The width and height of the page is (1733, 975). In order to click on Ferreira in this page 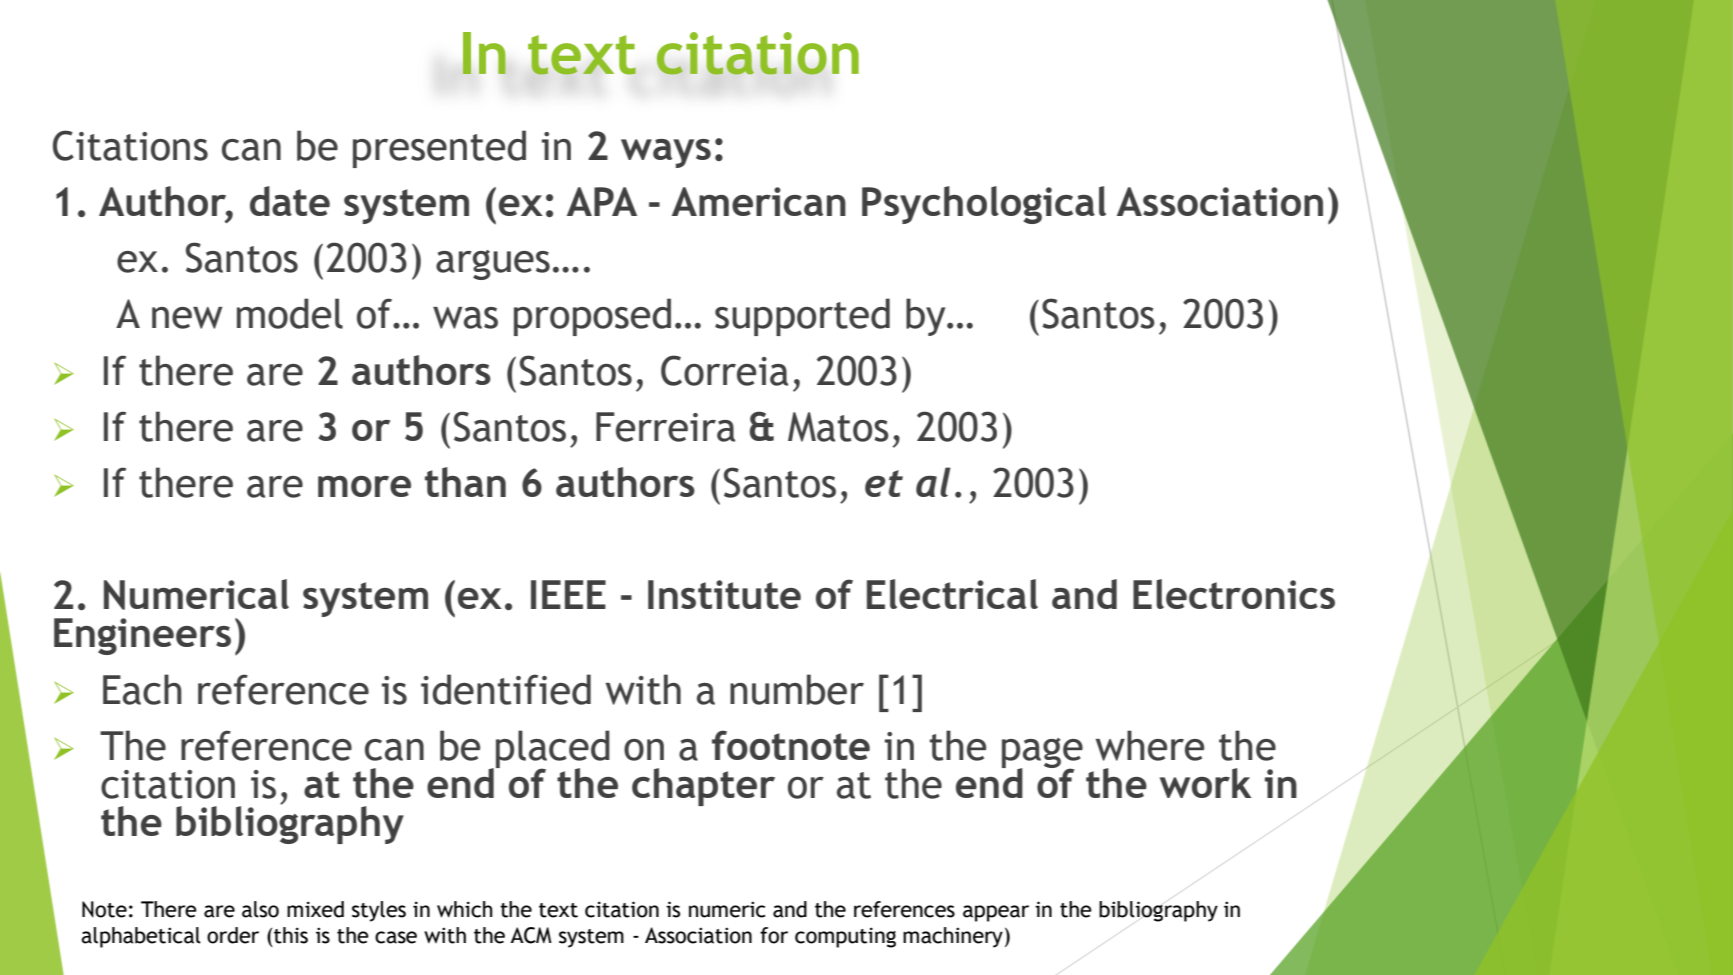, I will do `click(665, 427)`.
